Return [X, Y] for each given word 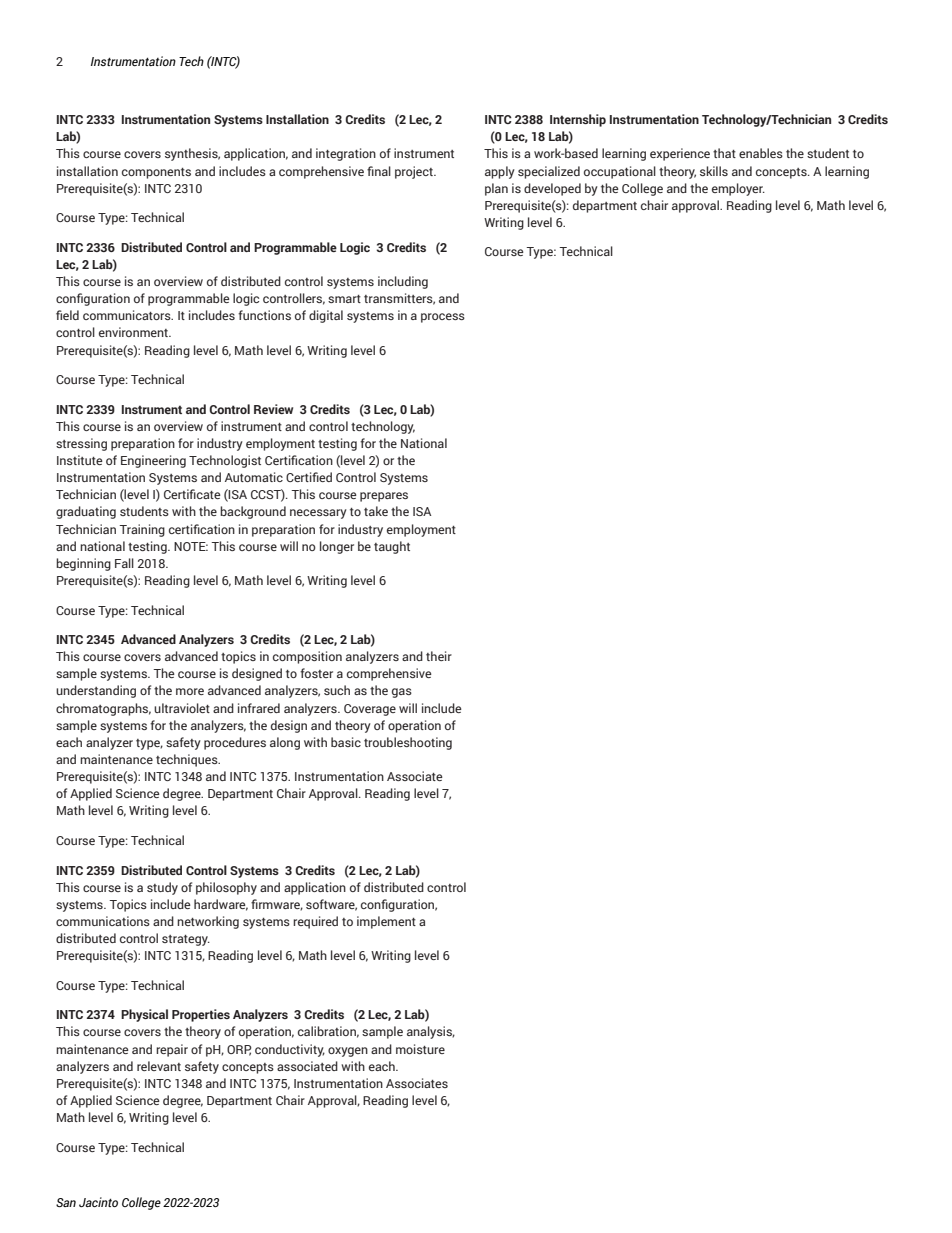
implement [386, 922]
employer [738, 189]
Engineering [153, 461]
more [190, 691]
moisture [420, 1049]
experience [680, 154]
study [162, 888]
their [439, 656]
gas [402, 693]
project [415, 172]
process [443, 318]
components [156, 173]
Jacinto [98, 1202]
